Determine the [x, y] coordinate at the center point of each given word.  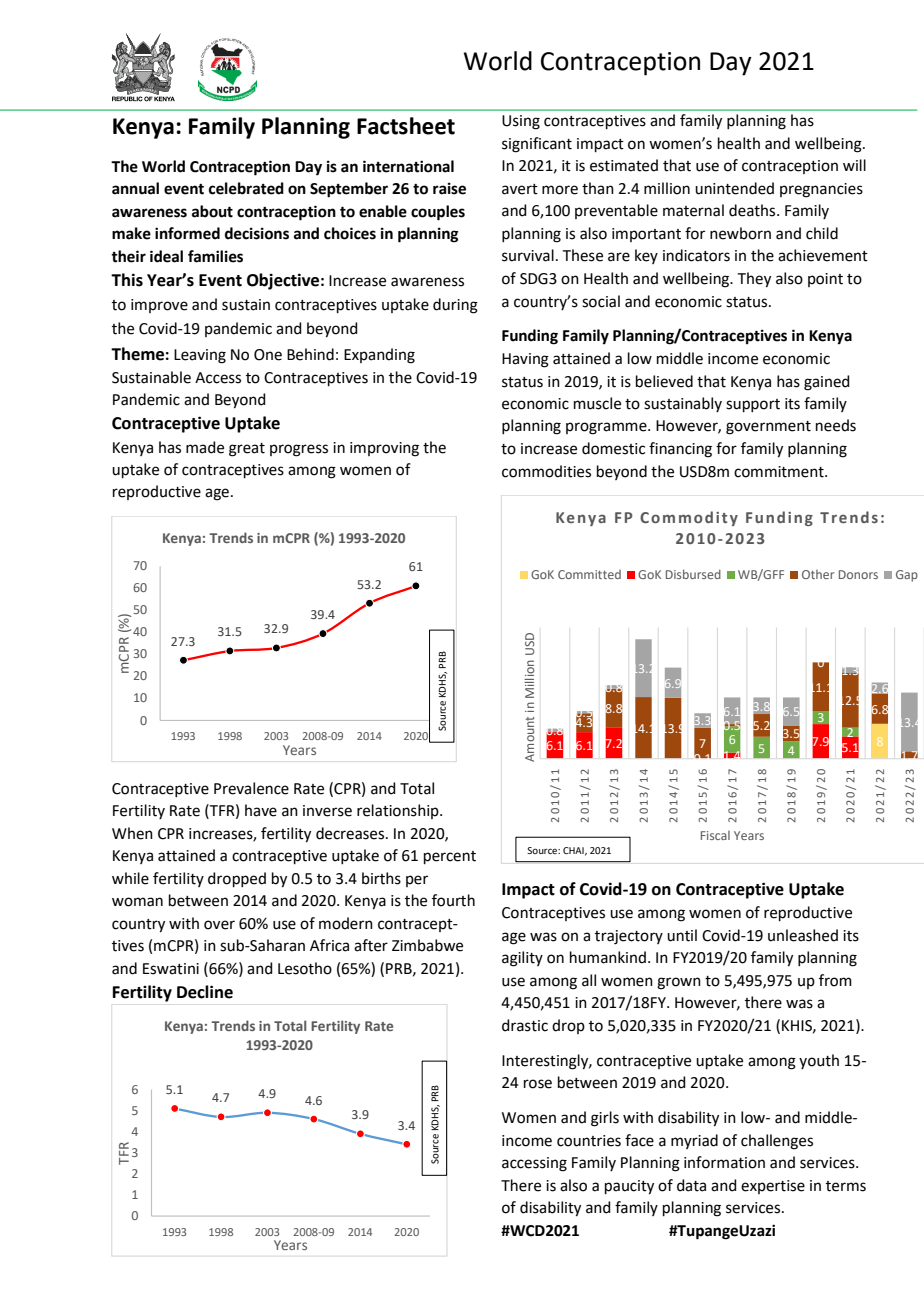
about [212, 211]
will [854, 165]
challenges [777, 1142]
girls [605, 1119]
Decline [205, 992]
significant [537, 145]
